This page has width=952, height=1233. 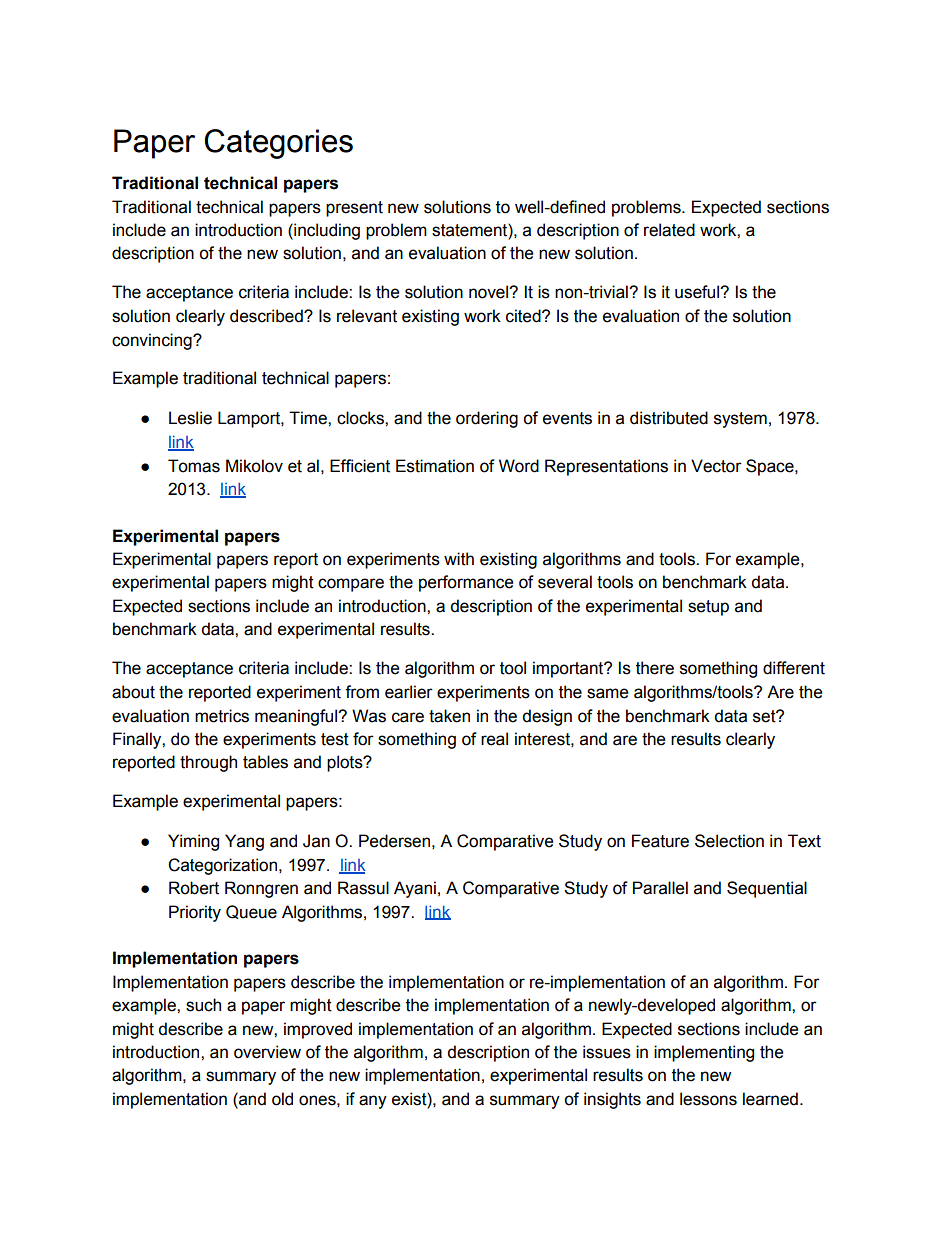 What do you see at coordinates (373, 1102) in the page?
I see `any` at bounding box center [373, 1102].
